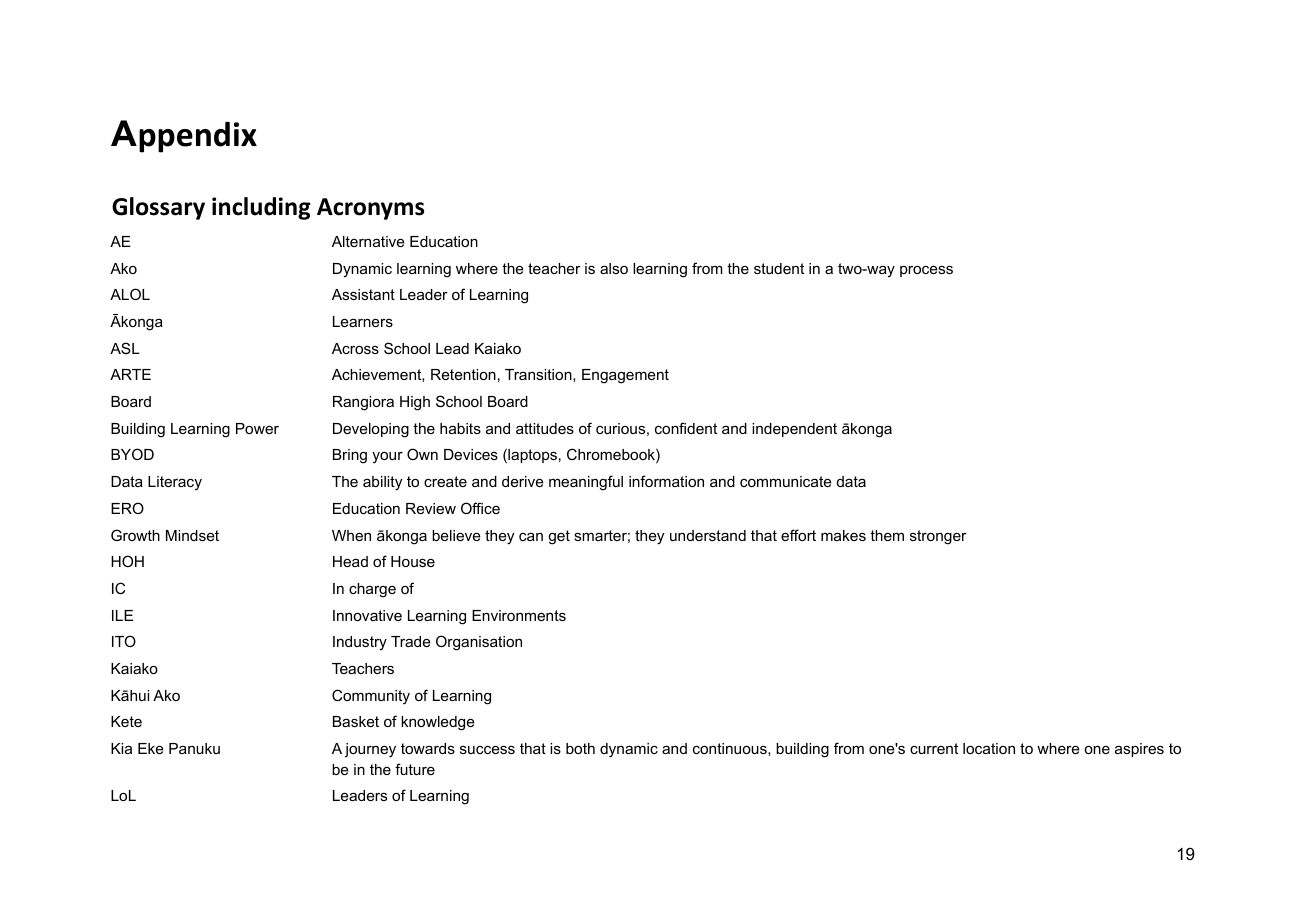 This screenshot has height=924, width=1307. Describe the element at coordinates (580, 748) in the screenshot. I see `both` at that location.
